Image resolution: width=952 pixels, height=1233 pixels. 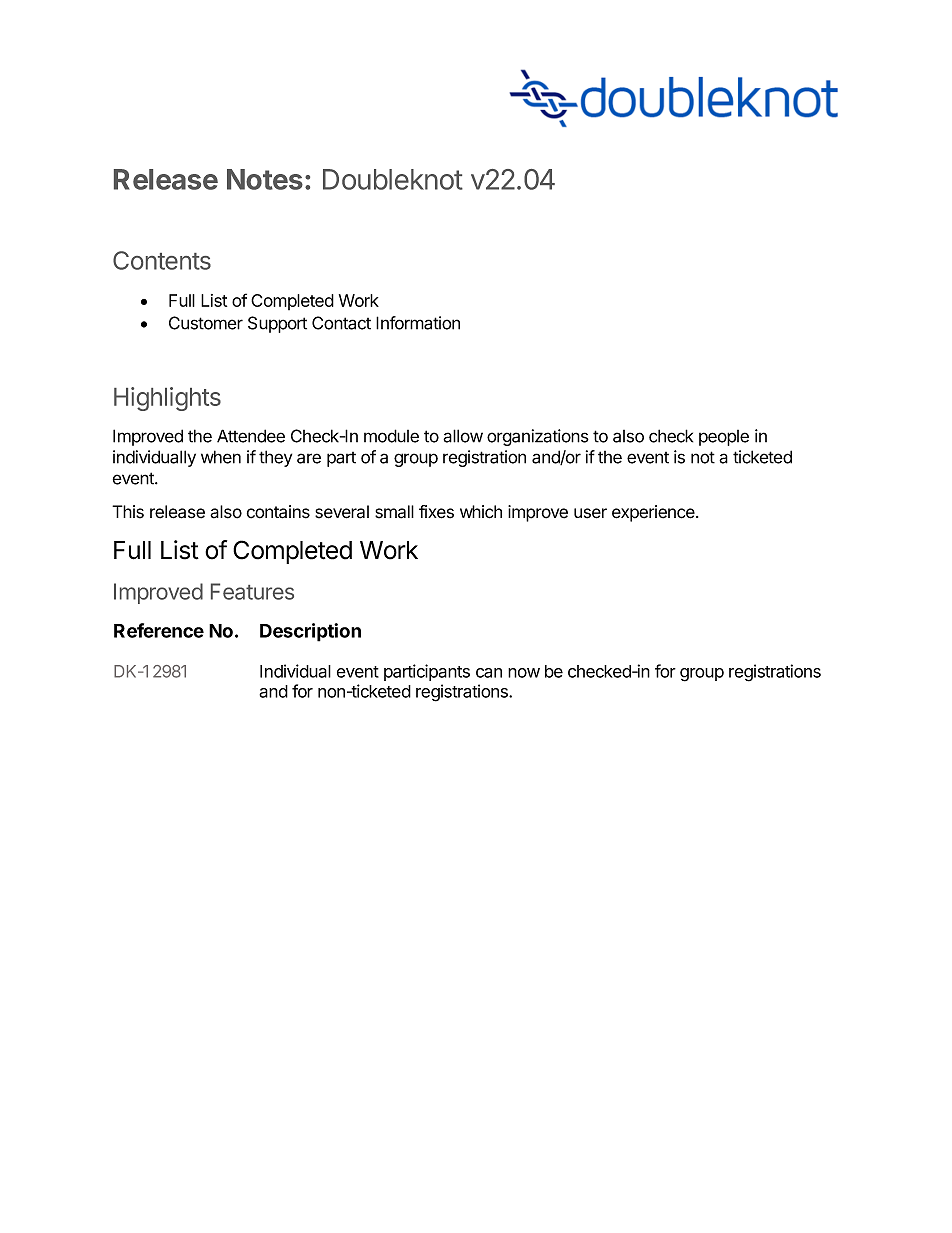 I want to click on Contents, so click(x=162, y=260).
